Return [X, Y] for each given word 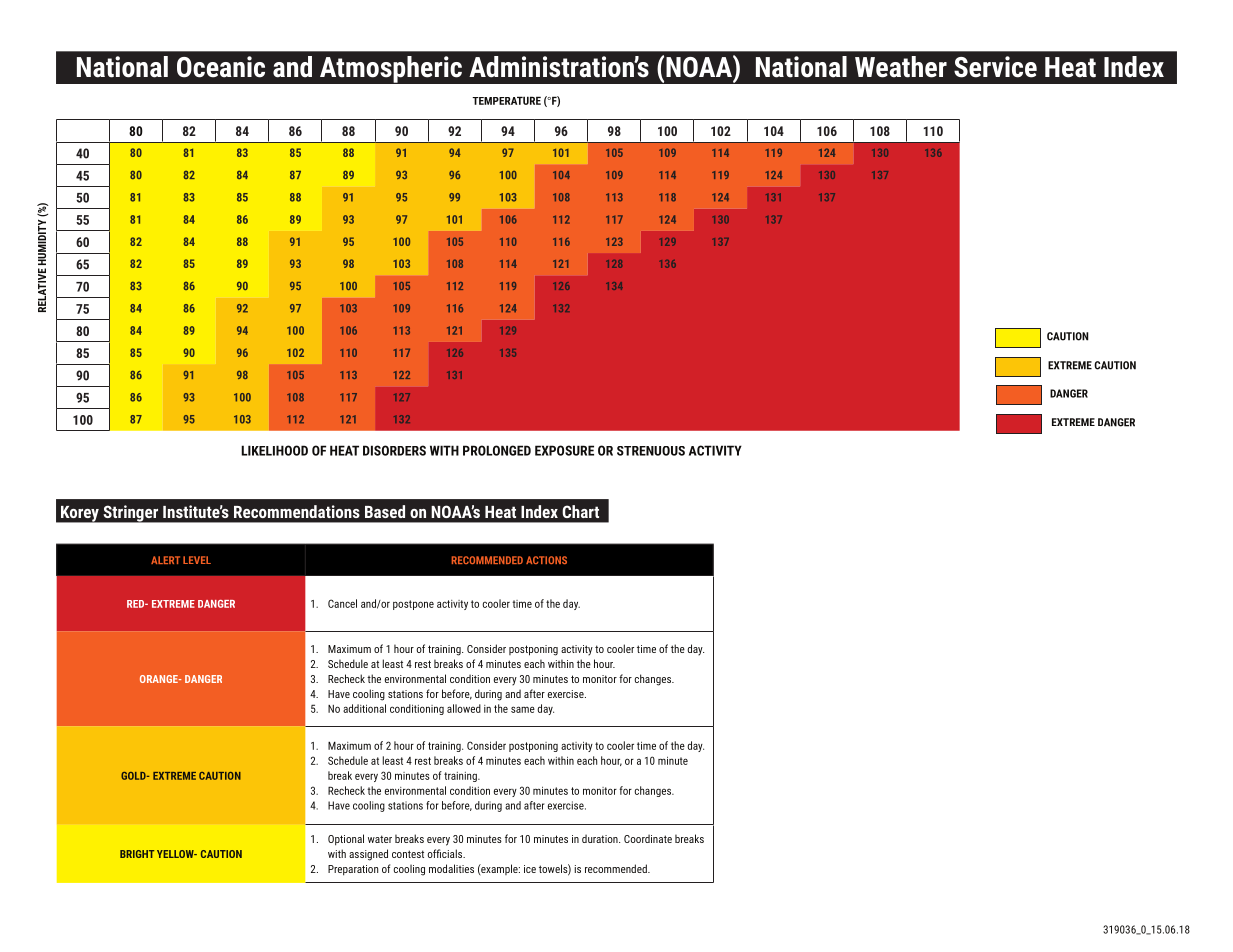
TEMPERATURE [506, 100]
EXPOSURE [564, 450]
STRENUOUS [651, 451]
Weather [901, 67]
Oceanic [221, 67]
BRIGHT [137, 854]
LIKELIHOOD [274, 450]
